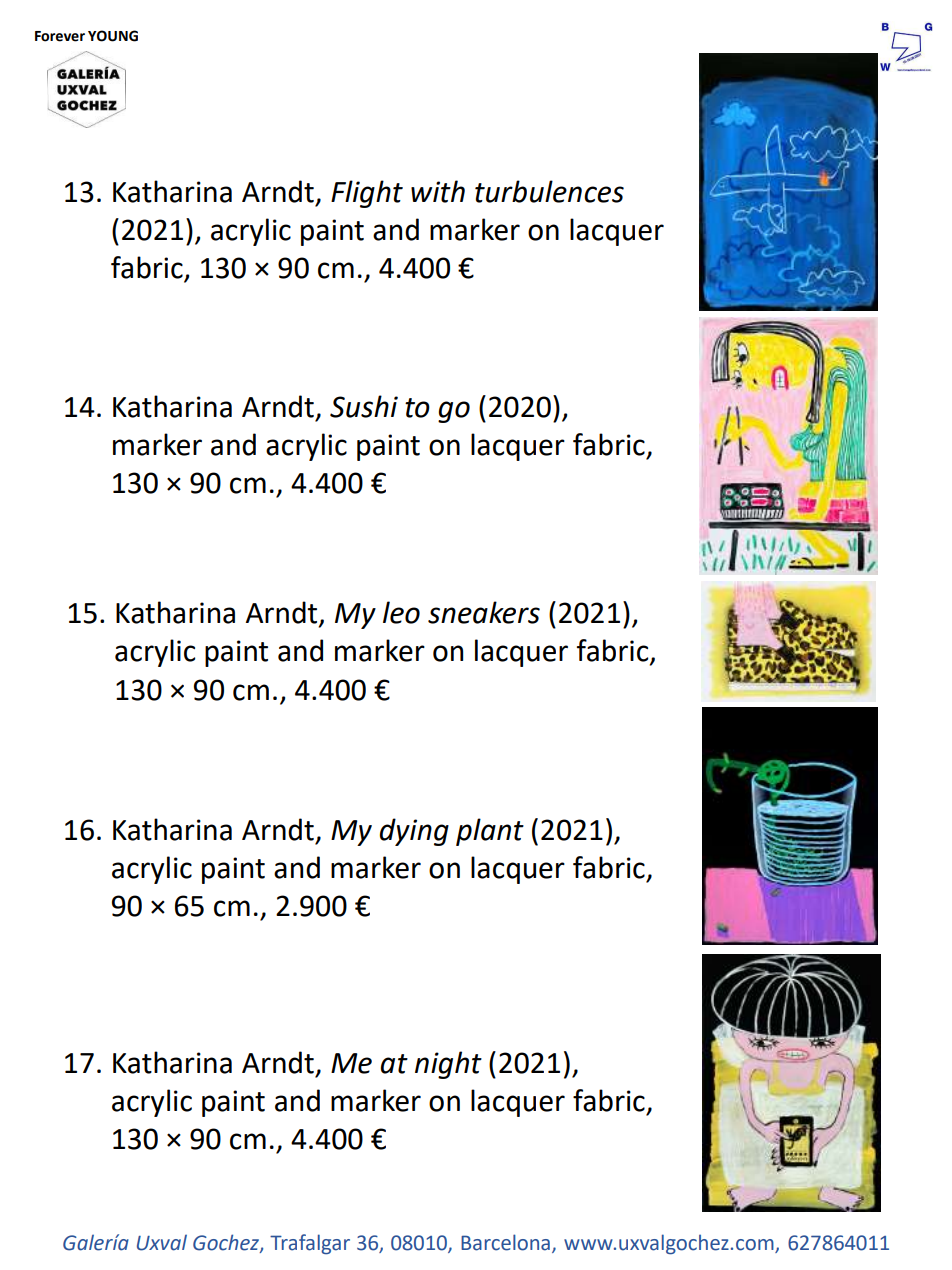 The image size is (952, 1270). What do you see at coordinates (505, 1242) in the screenshot?
I see `Barcelona` at bounding box center [505, 1242].
